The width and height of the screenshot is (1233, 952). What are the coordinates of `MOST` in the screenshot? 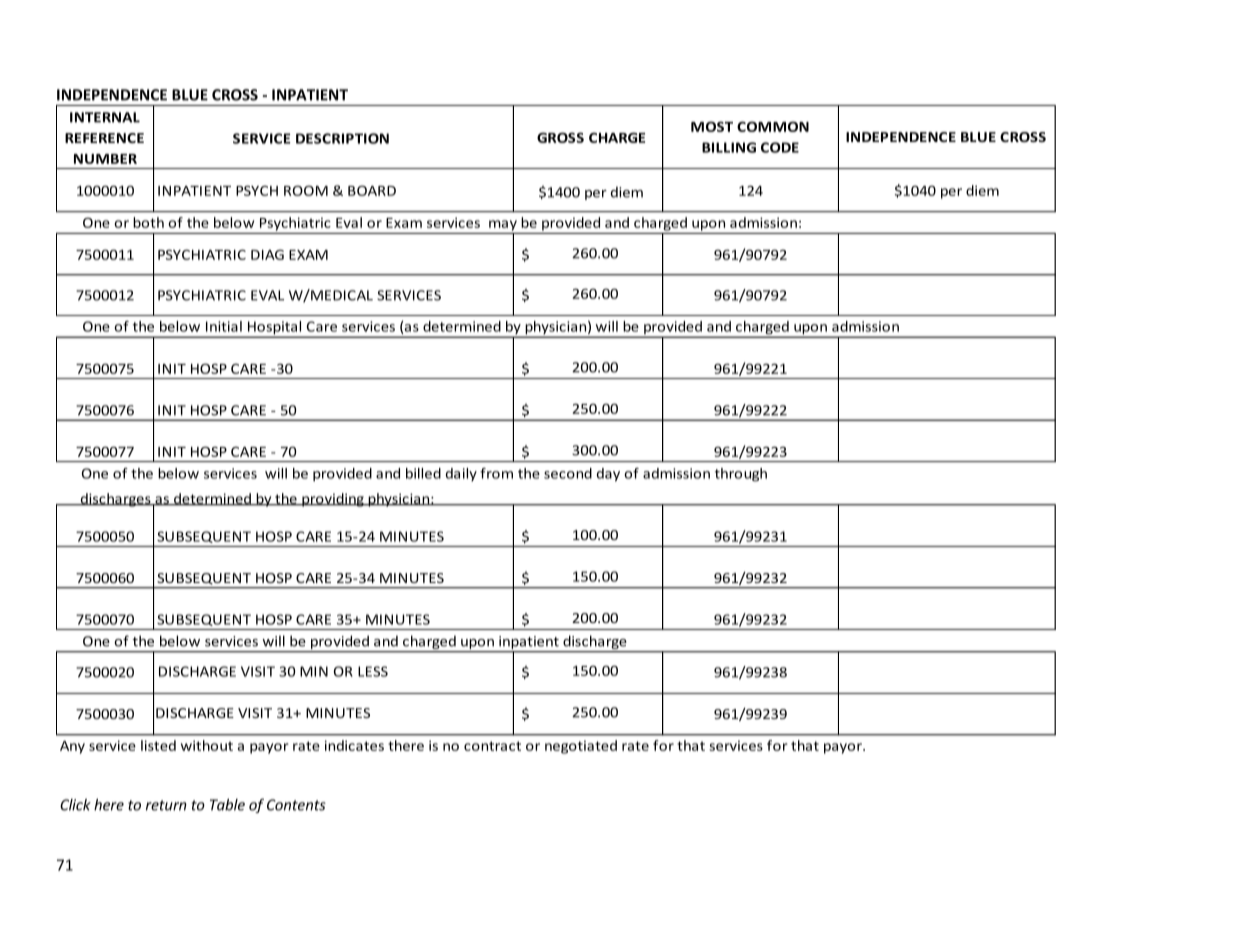 It's located at (712, 126).
